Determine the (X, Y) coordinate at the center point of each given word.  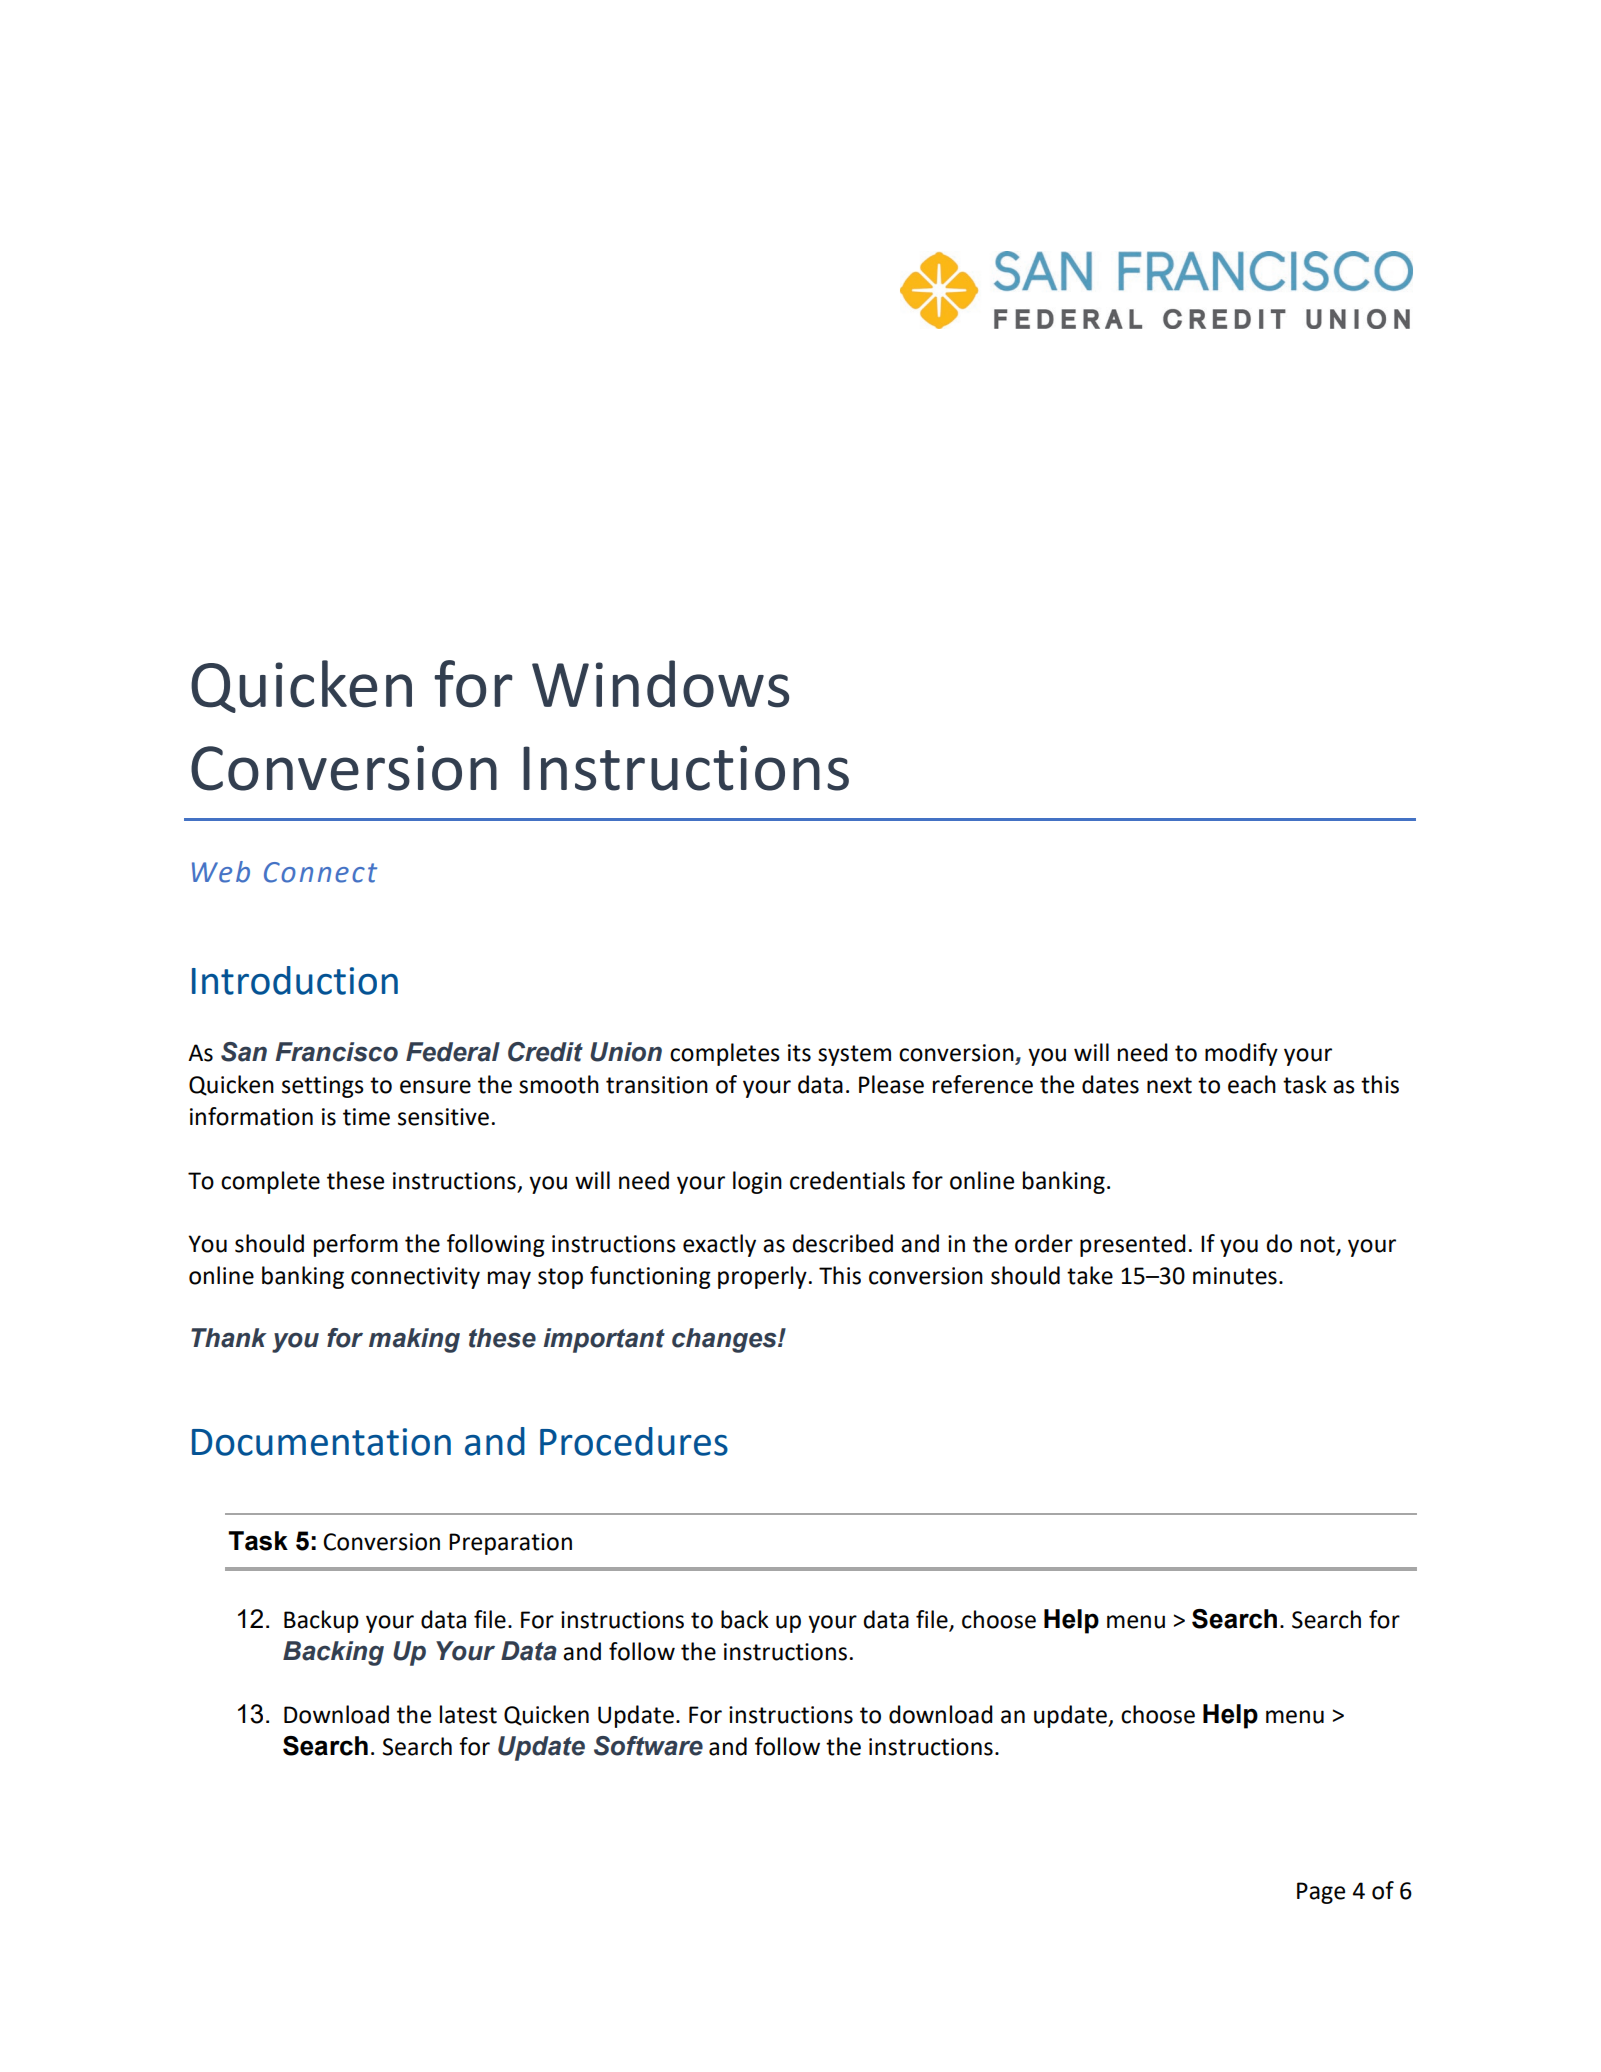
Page (1321, 1893)
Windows (660, 684)
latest (468, 1714)
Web (221, 872)
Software (648, 1746)
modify (1241, 1054)
